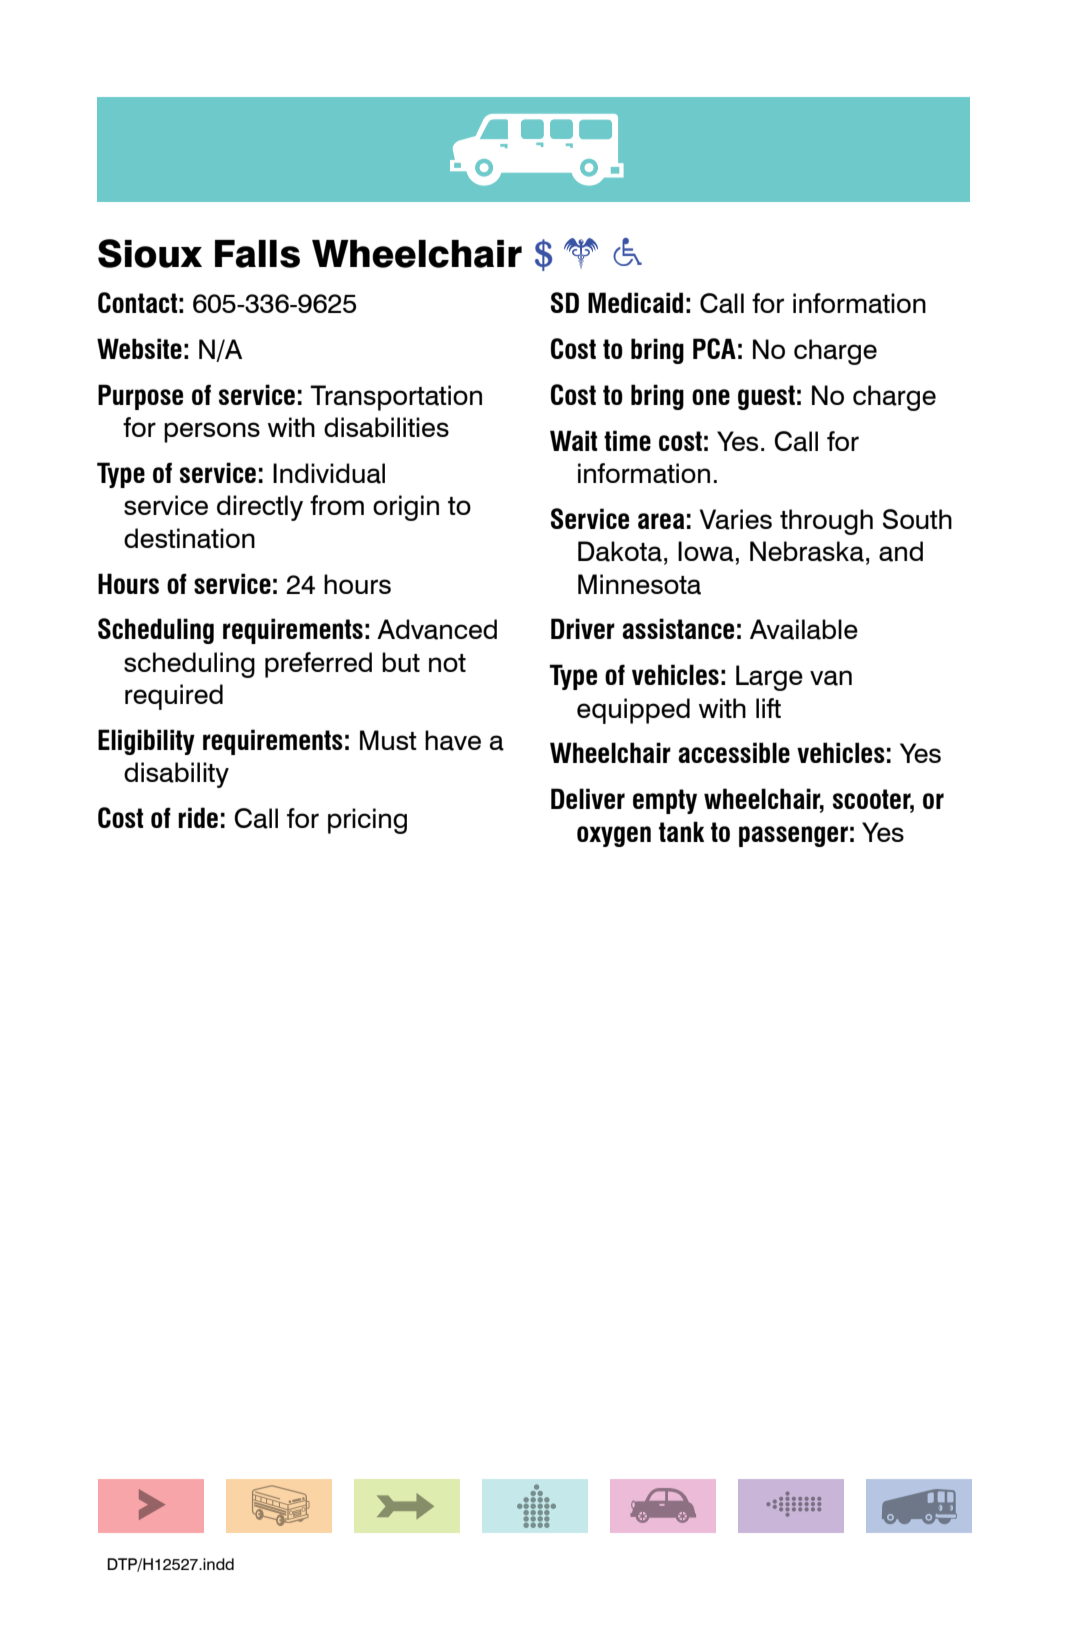 The width and height of the screenshot is (1067, 1649). I want to click on directly, so click(260, 508).
